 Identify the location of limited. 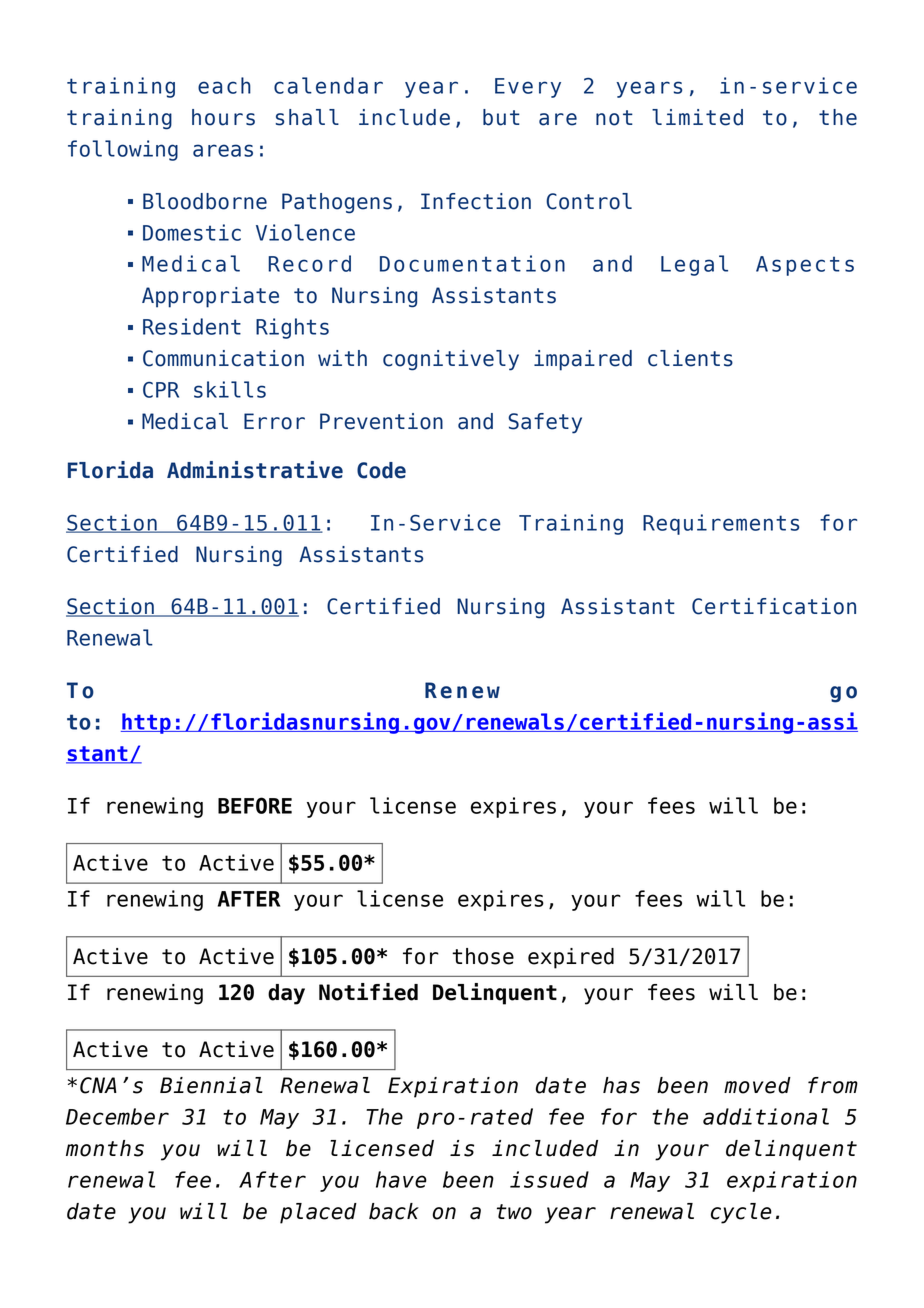
(697, 117).
